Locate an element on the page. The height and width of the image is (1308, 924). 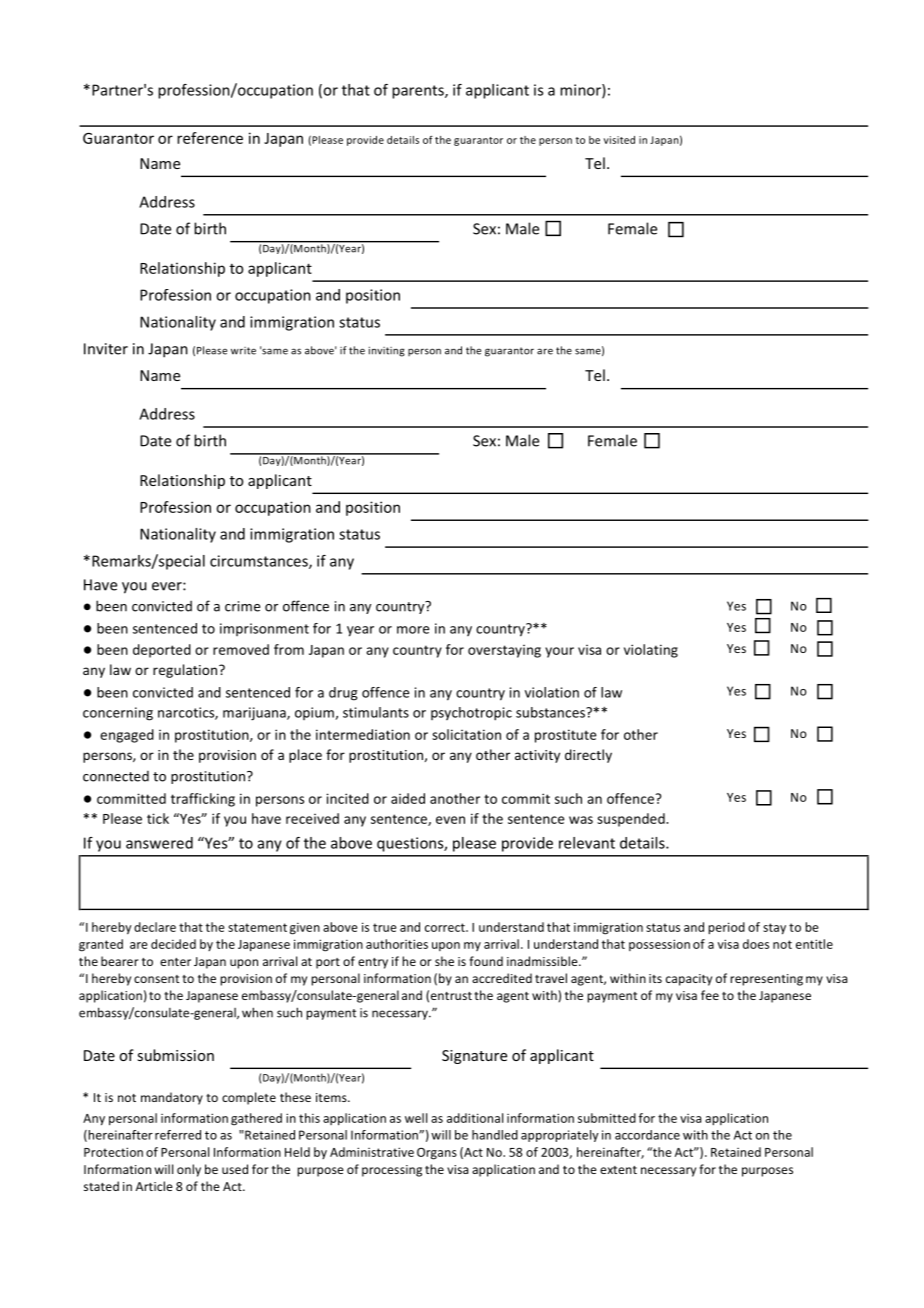
trafficking is located at coordinates (203, 800).
